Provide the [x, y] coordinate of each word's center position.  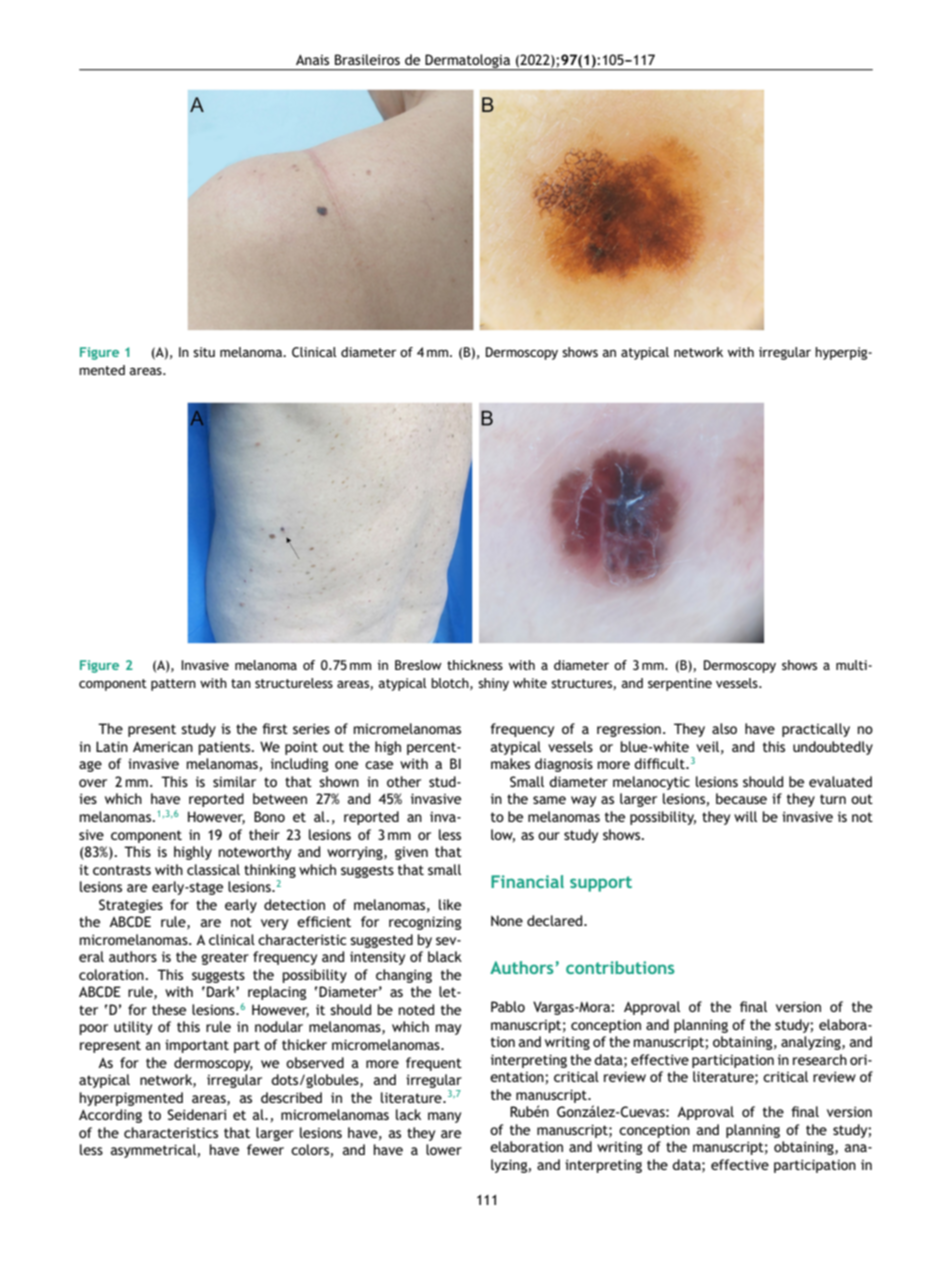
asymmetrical [153, 1151]
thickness [475, 665]
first [275, 728]
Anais [312, 59]
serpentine [680, 684]
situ [204, 352]
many [444, 1117]
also [724, 728]
